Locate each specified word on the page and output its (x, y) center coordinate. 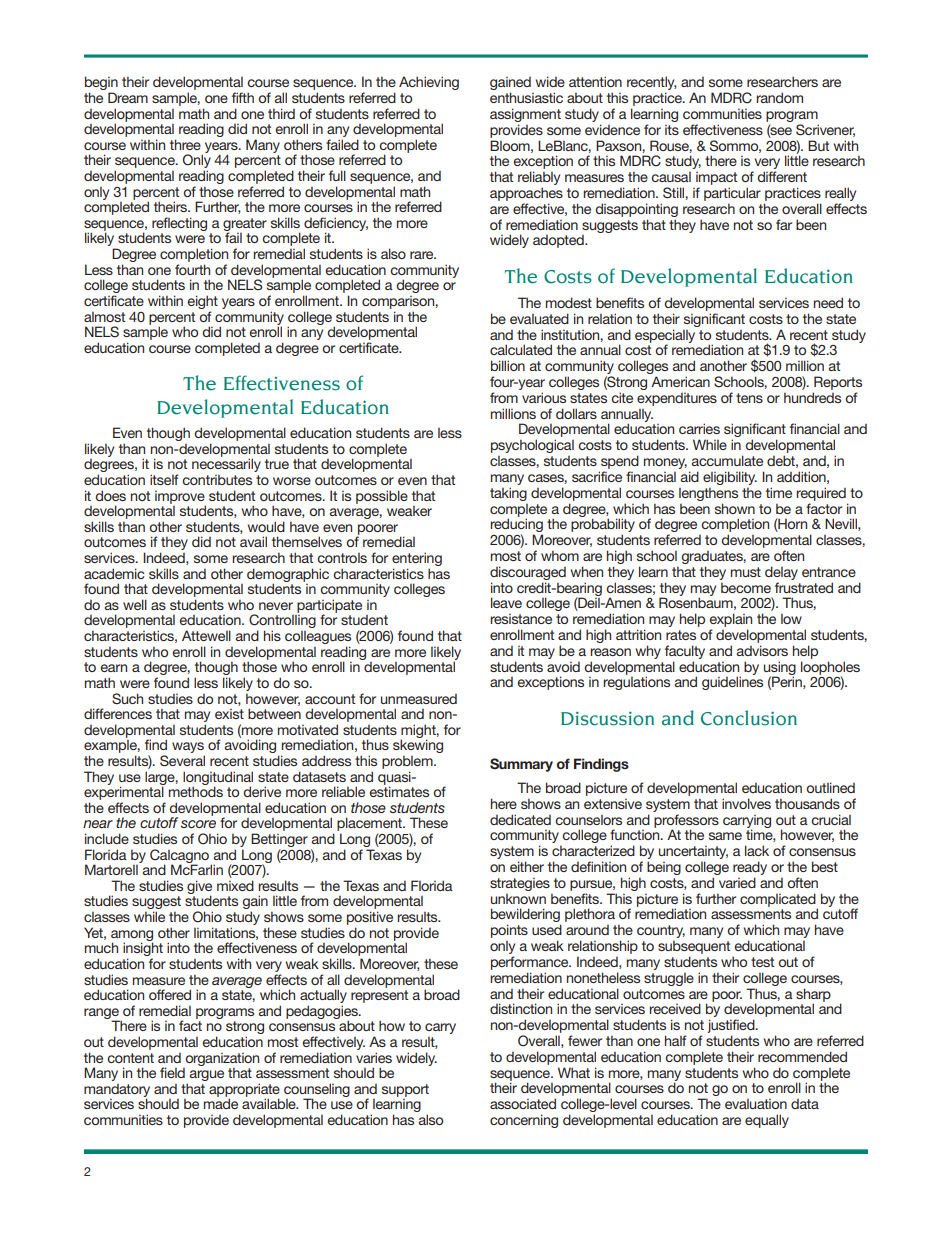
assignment (525, 115)
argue (207, 1075)
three (185, 144)
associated (523, 1103)
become (746, 587)
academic (114, 573)
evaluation (756, 1104)
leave (506, 602)
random (779, 97)
